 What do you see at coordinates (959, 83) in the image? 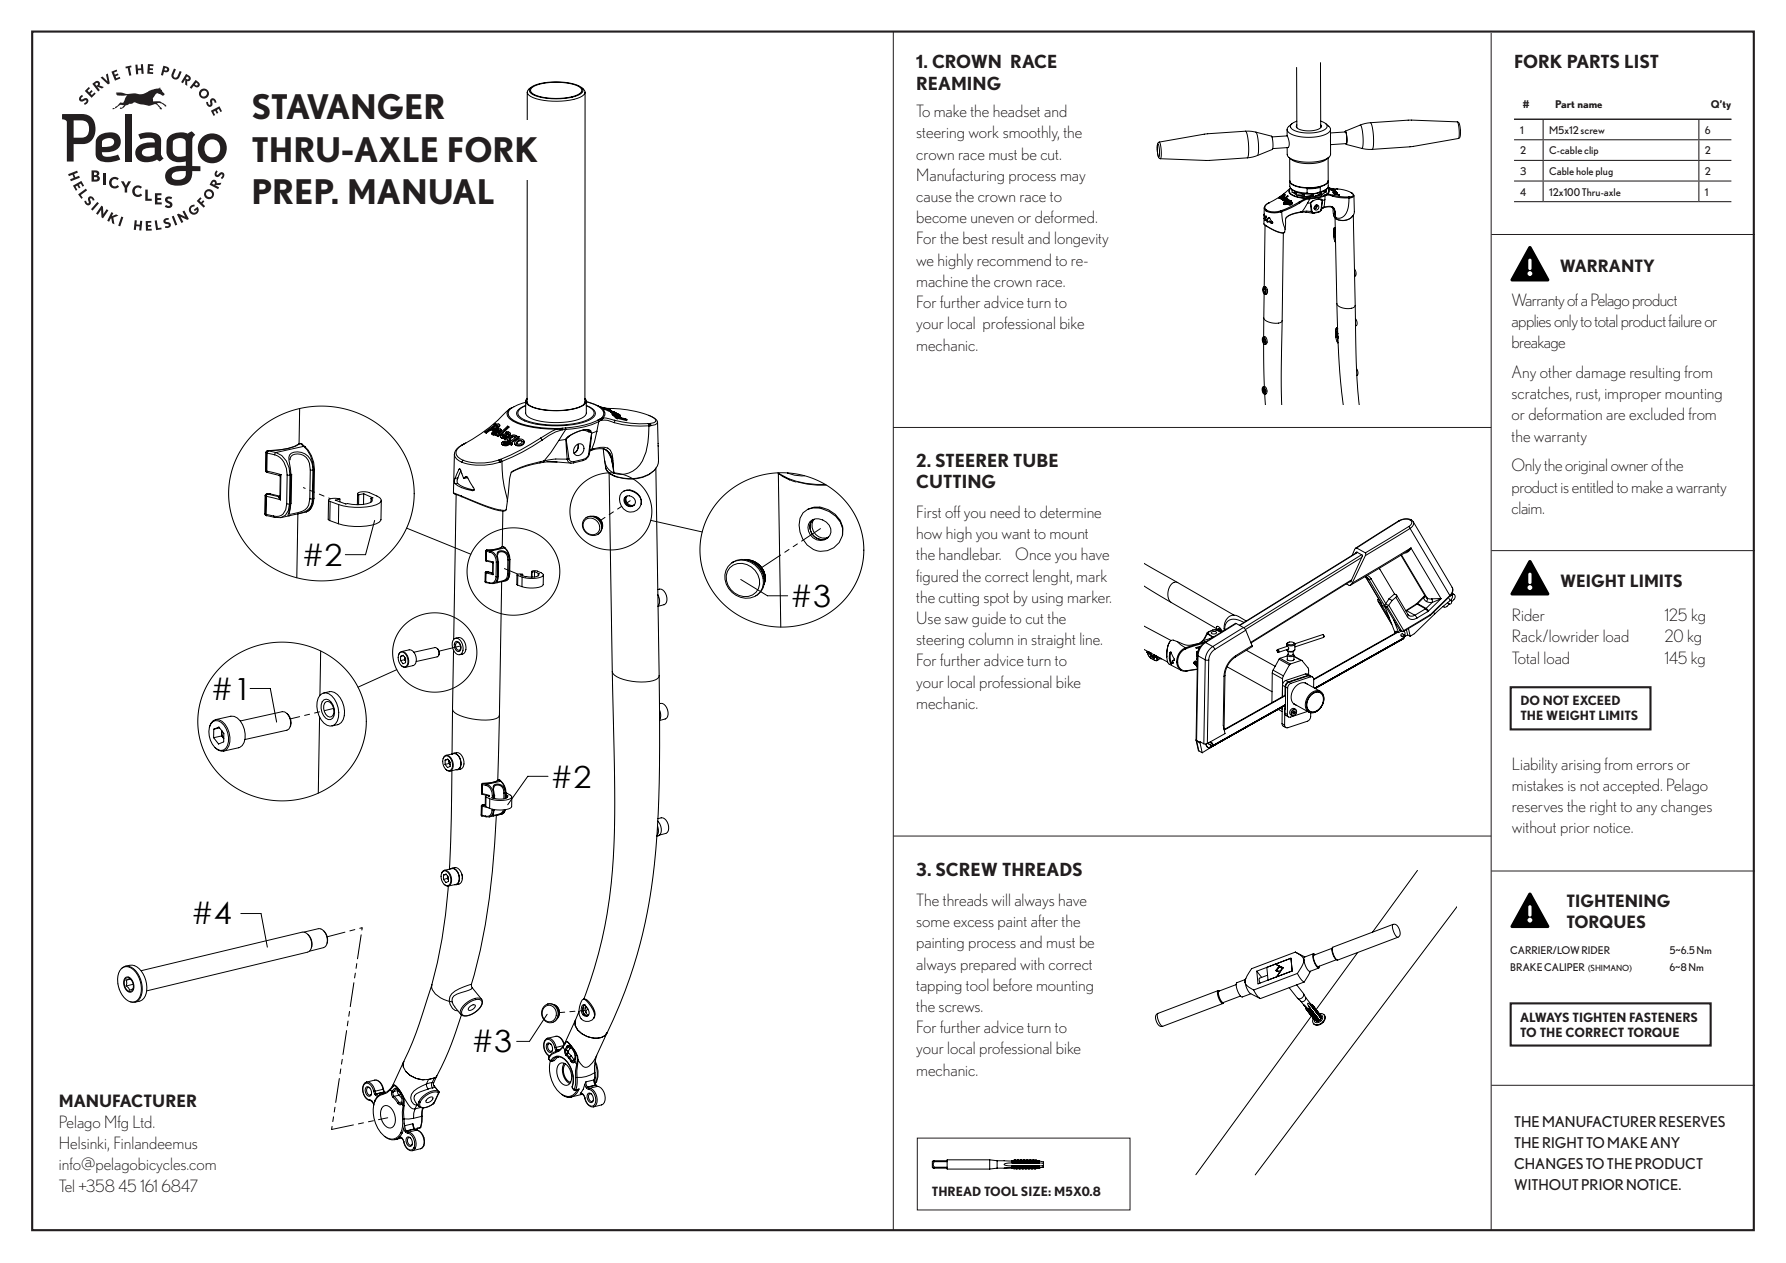
I see `REAMING` at bounding box center [959, 83].
